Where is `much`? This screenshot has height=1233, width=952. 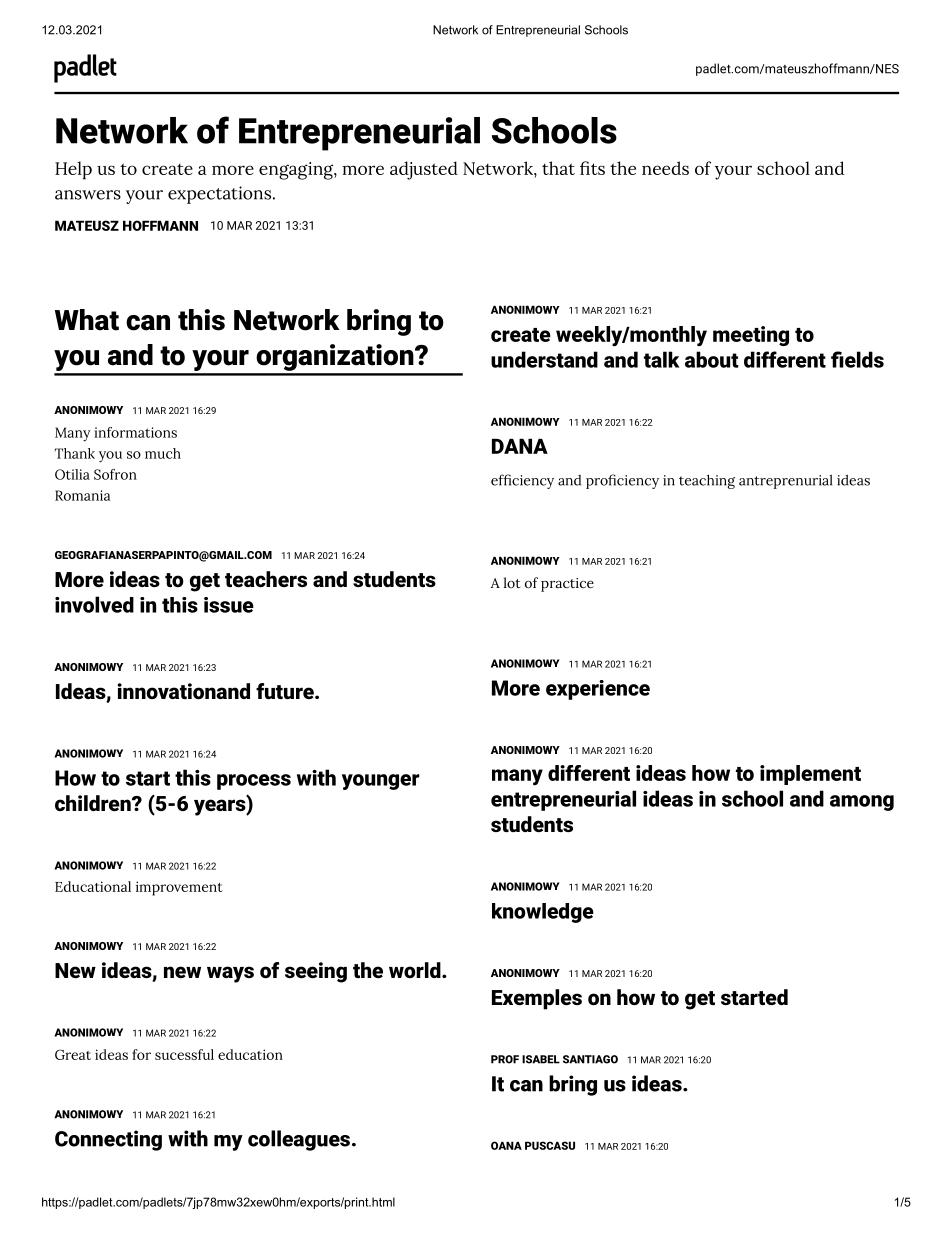
much is located at coordinates (163, 453).
